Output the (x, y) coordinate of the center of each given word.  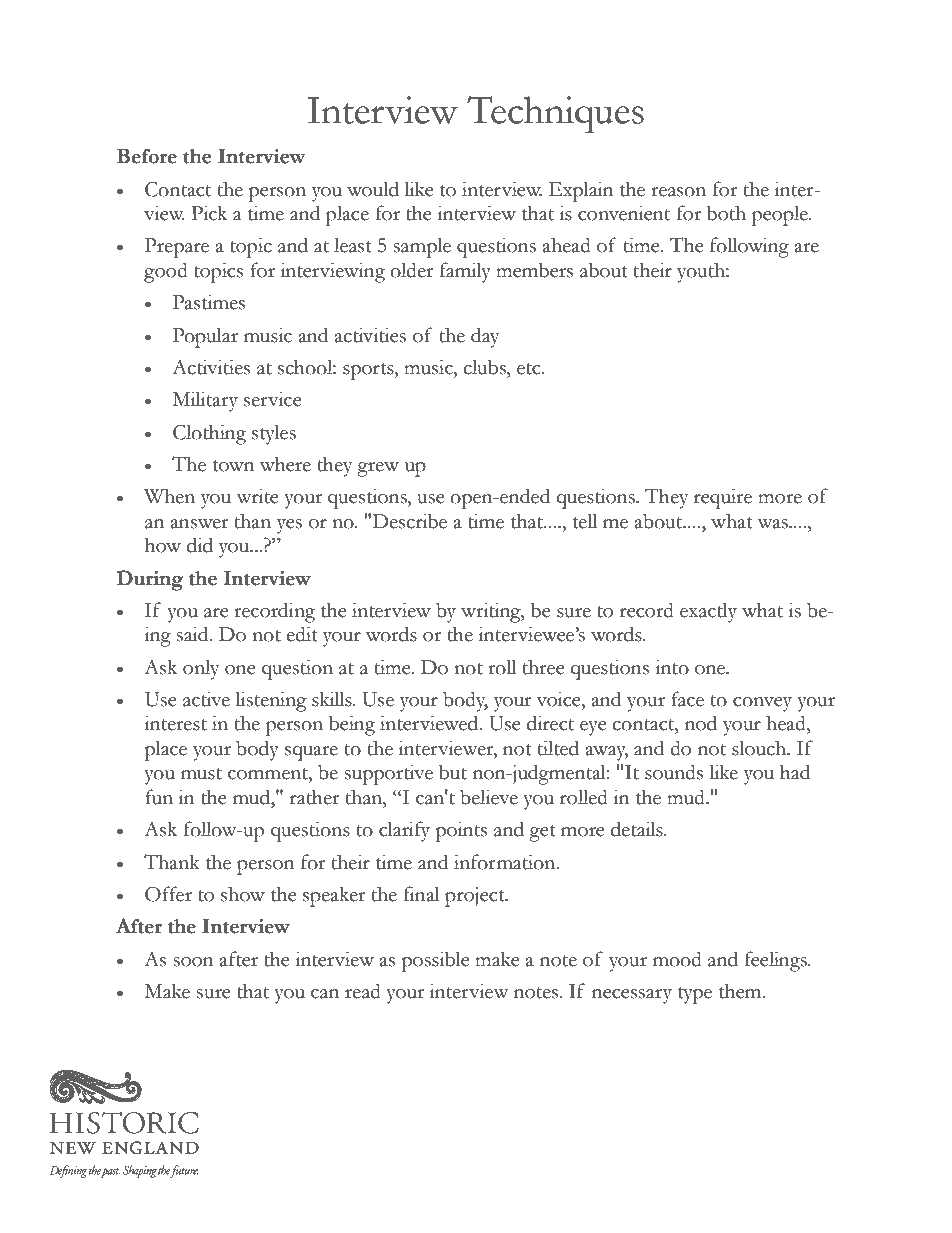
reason (678, 192)
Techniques (555, 114)
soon (193, 962)
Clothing (209, 434)
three (544, 667)
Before (147, 156)
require (723, 498)
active (206, 699)
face (687, 699)
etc (530, 369)
